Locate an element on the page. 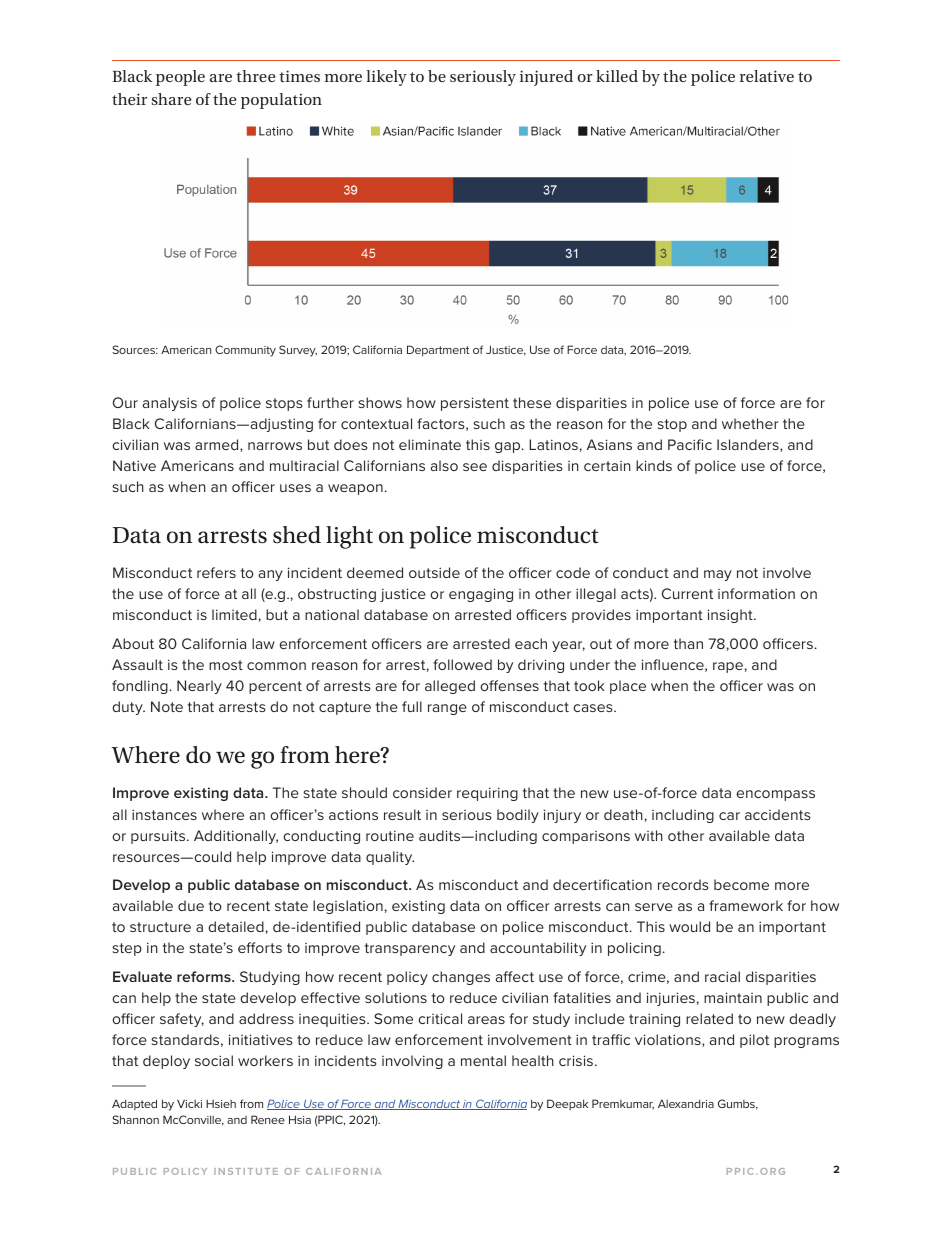  injured is located at coordinates (546, 78).
